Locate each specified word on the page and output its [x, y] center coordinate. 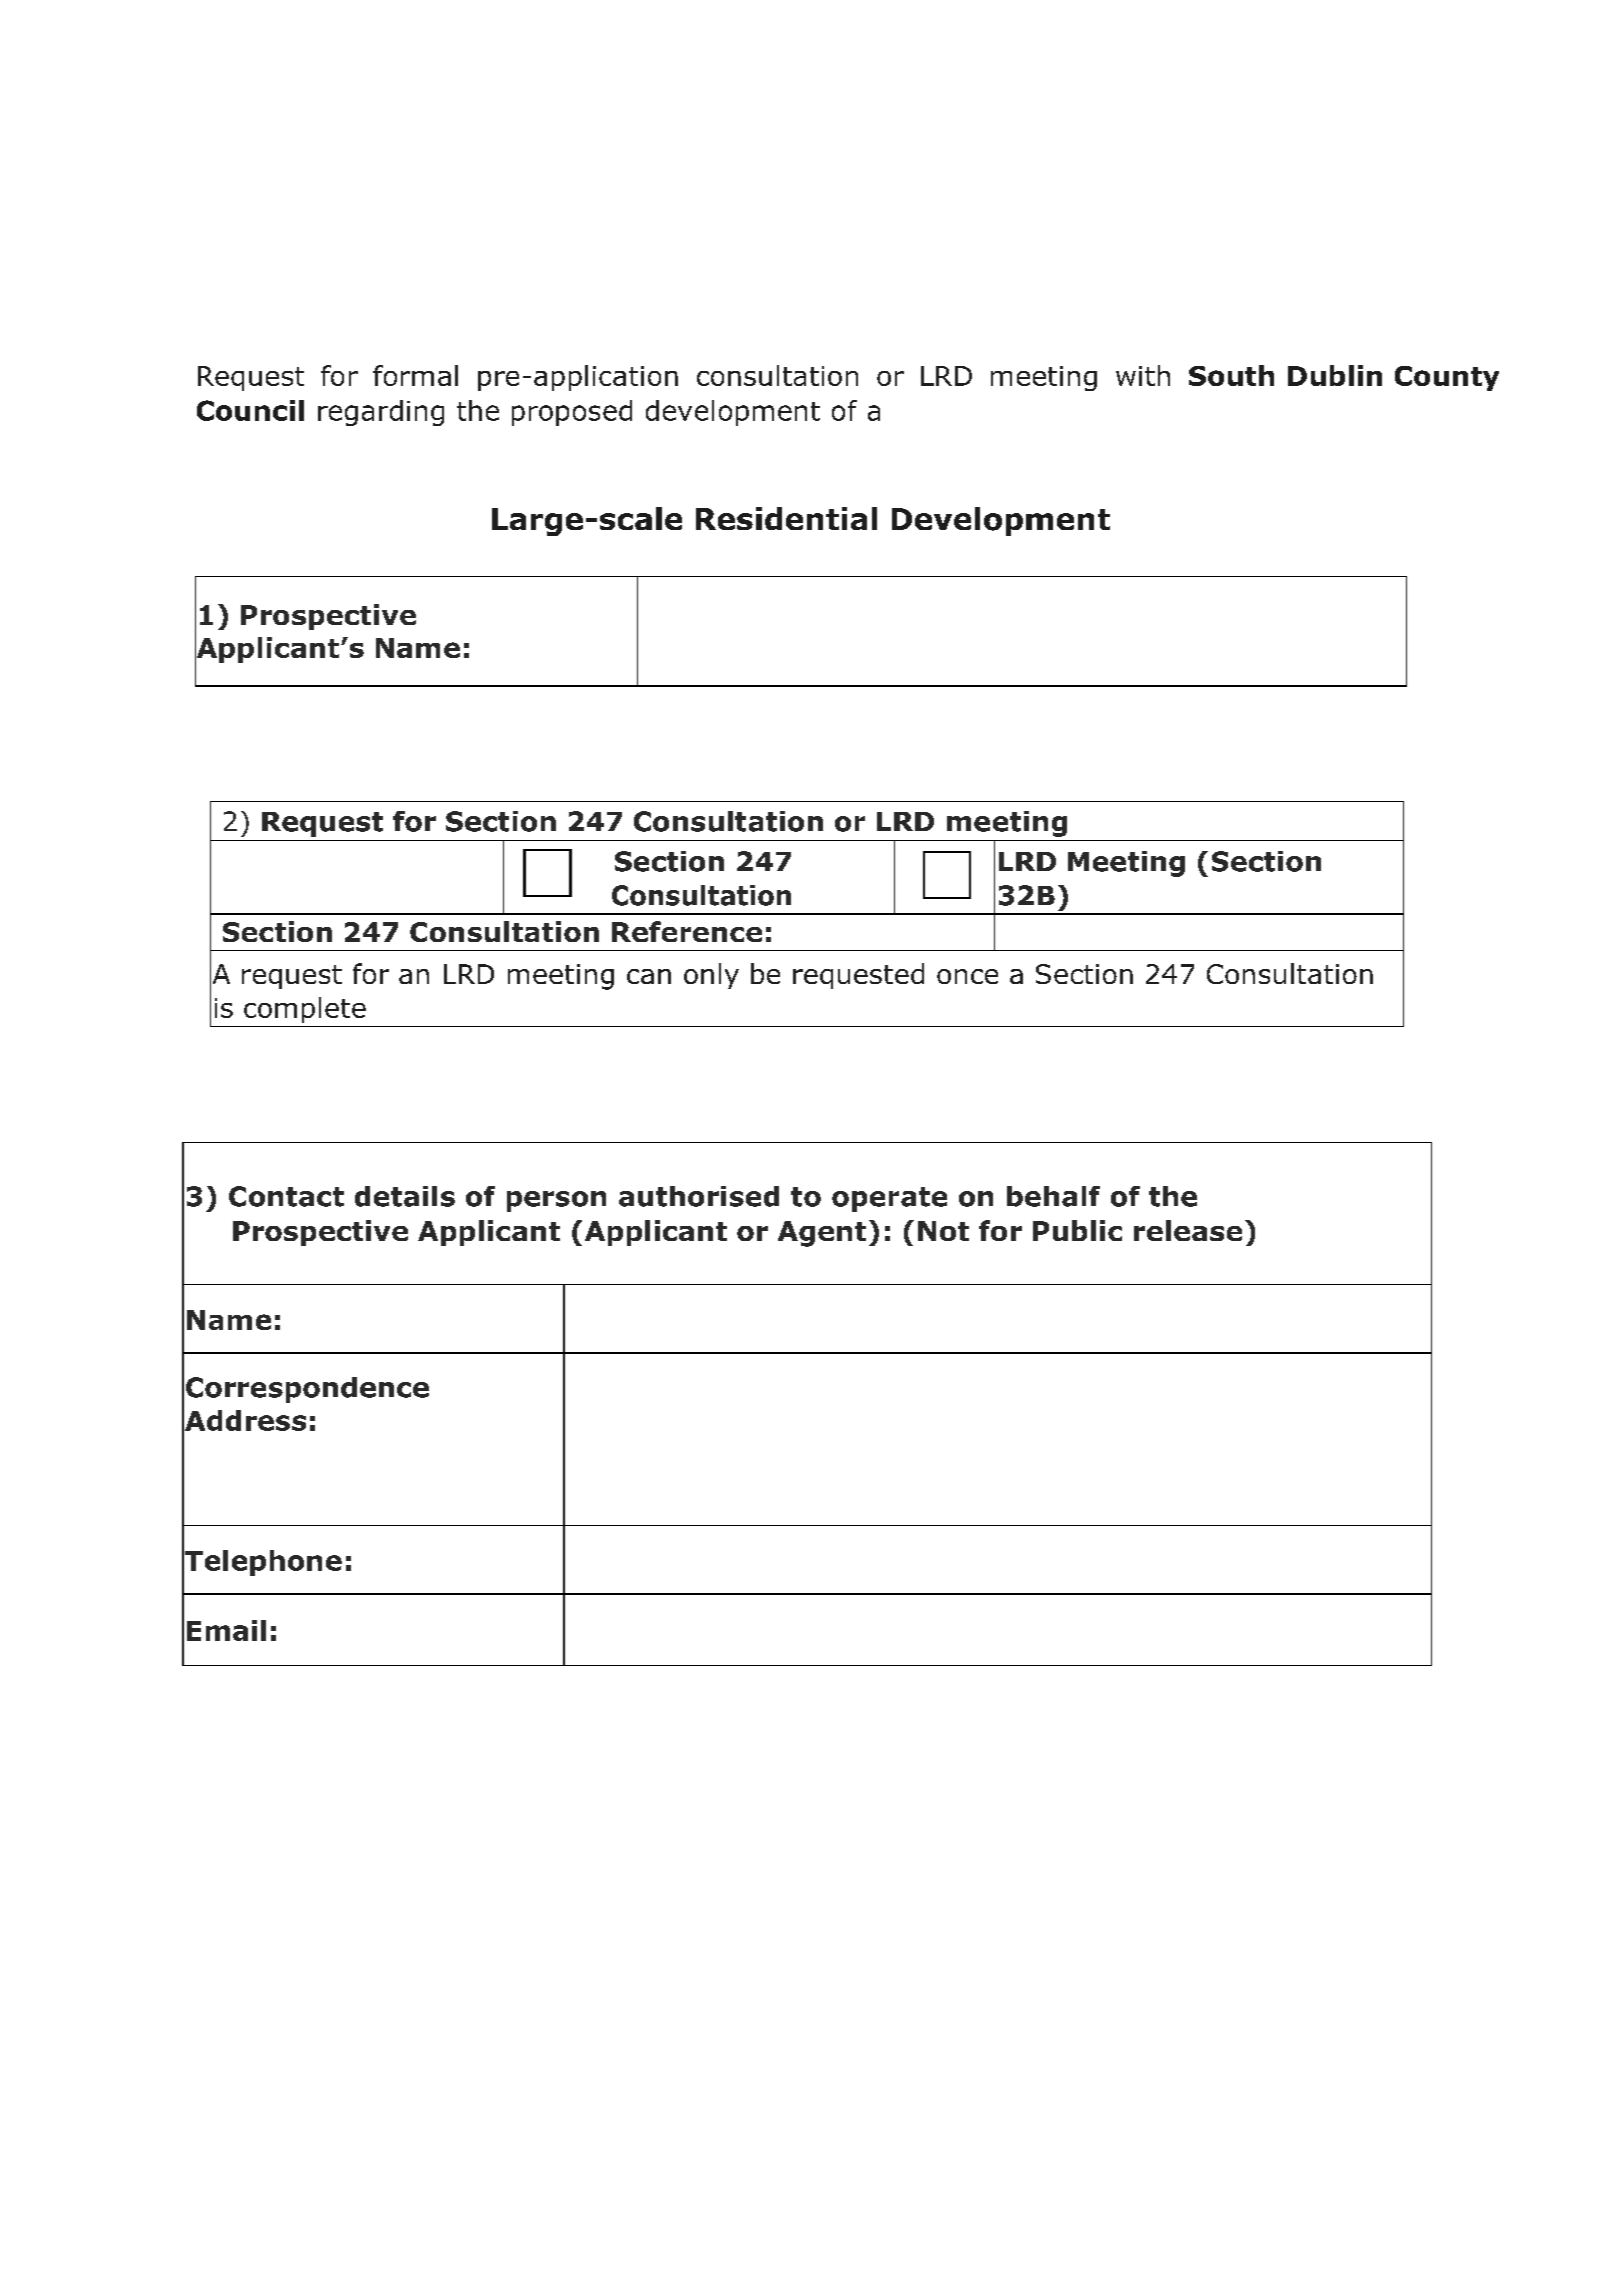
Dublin [1335, 375]
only [711, 976]
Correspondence [307, 1390]
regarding [381, 413]
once [967, 976]
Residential [786, 518]
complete [305, 1010]
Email [226, 1630]
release [1188, 1230]
